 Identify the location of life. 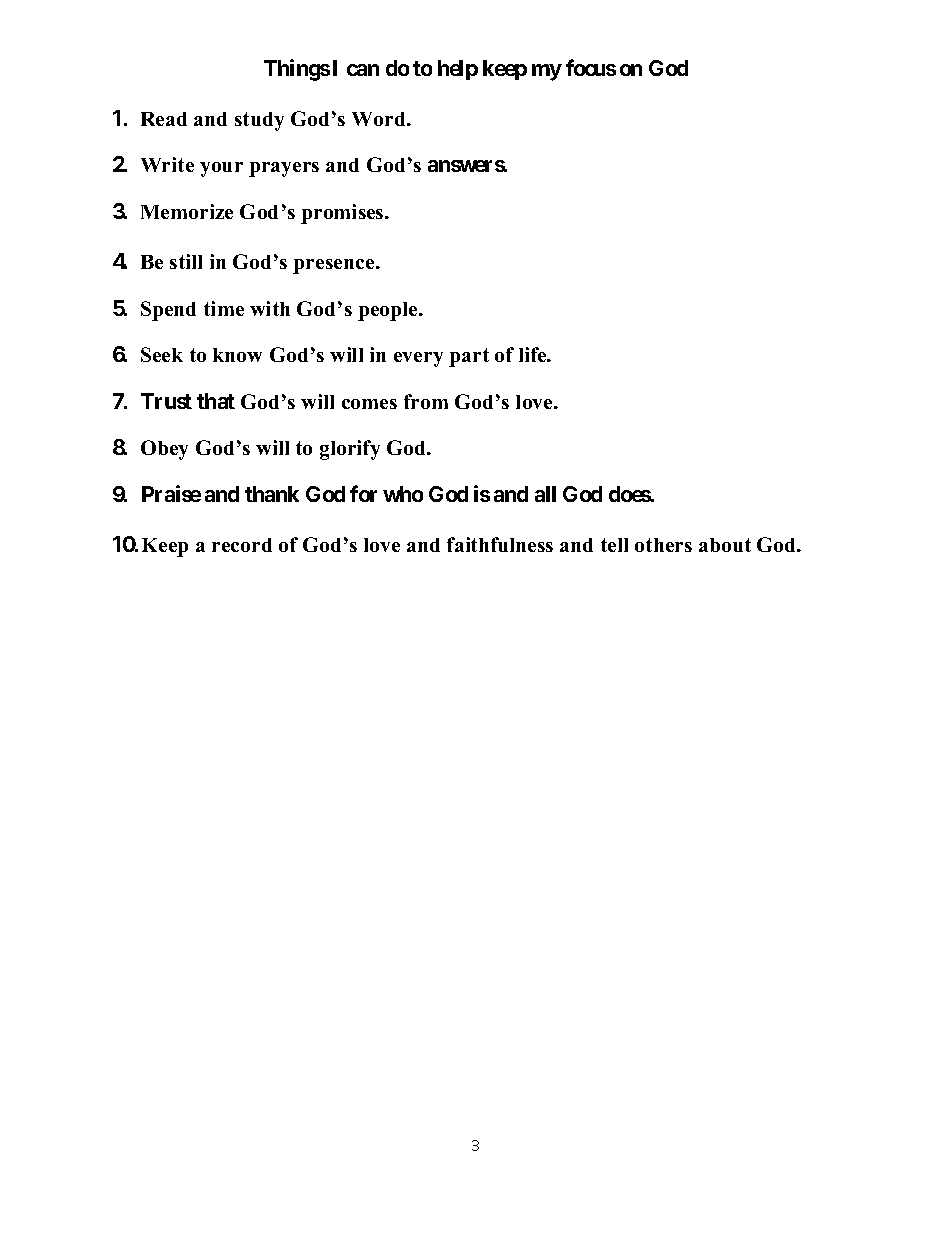
(534, 354).
